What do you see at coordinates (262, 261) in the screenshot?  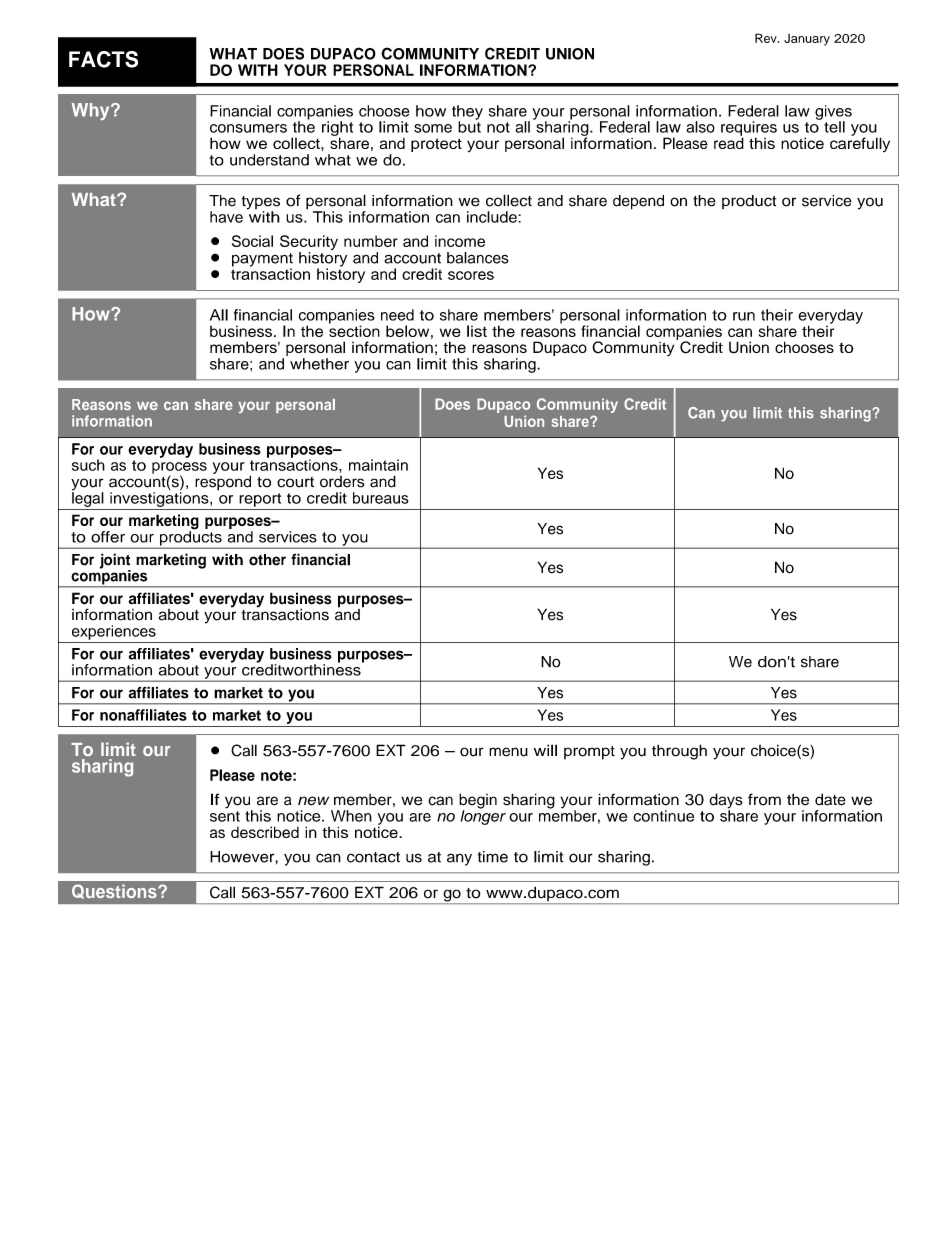 I see `payment` at bounding box center [262, 261].
